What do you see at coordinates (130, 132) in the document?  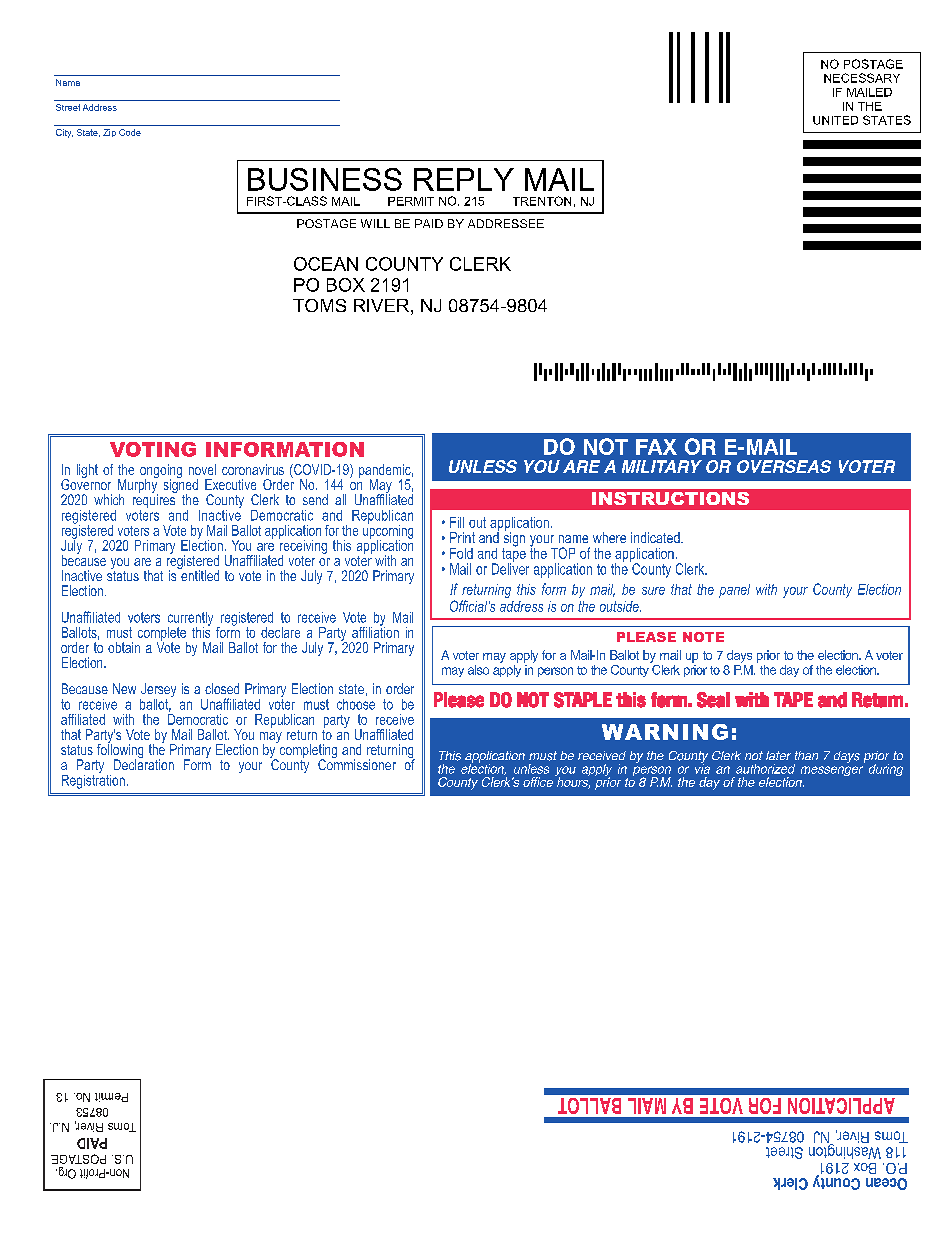 I see `Code` at bounding box center [130, 132].
